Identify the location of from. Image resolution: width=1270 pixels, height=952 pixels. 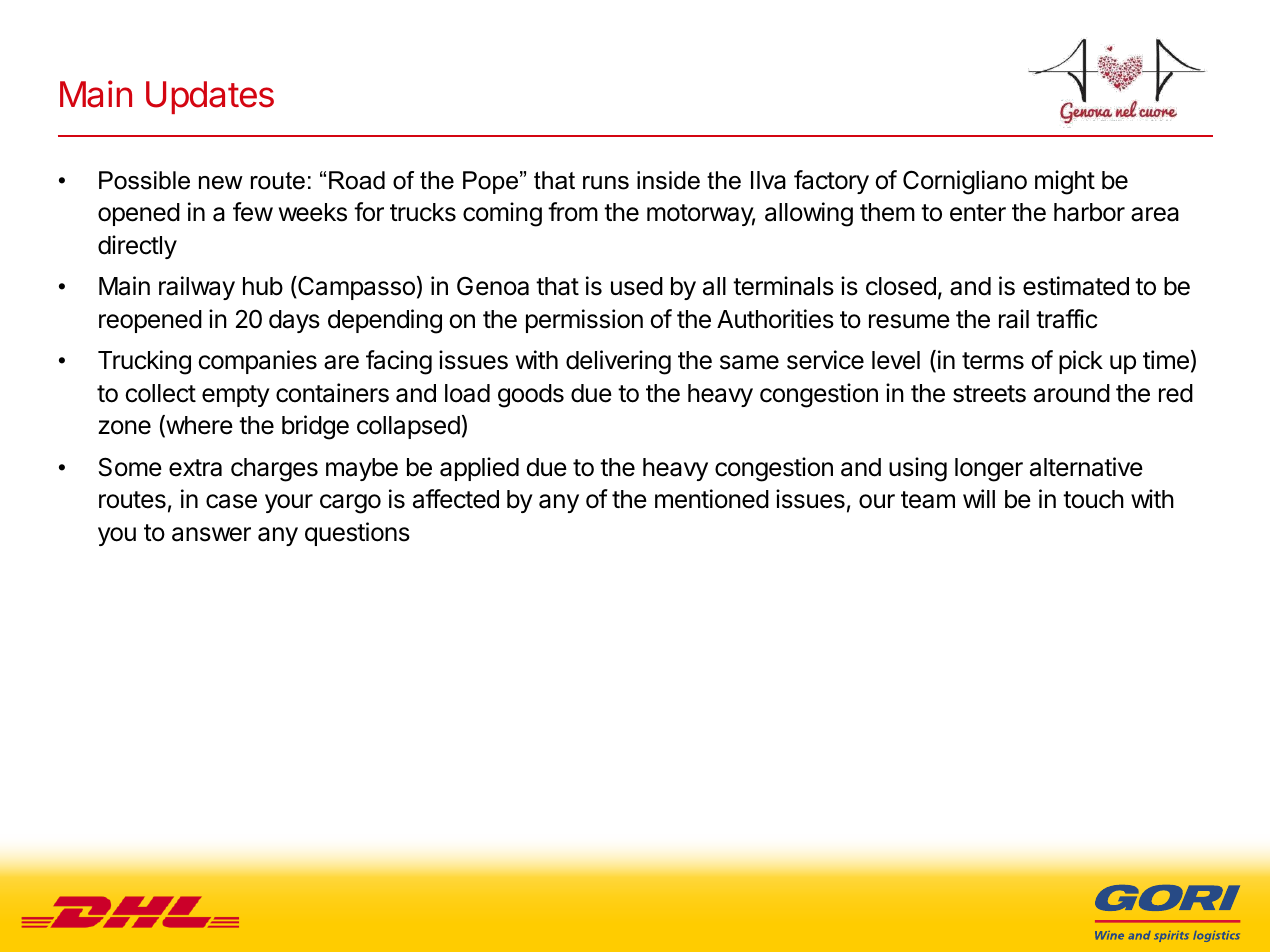
(573, 212).
